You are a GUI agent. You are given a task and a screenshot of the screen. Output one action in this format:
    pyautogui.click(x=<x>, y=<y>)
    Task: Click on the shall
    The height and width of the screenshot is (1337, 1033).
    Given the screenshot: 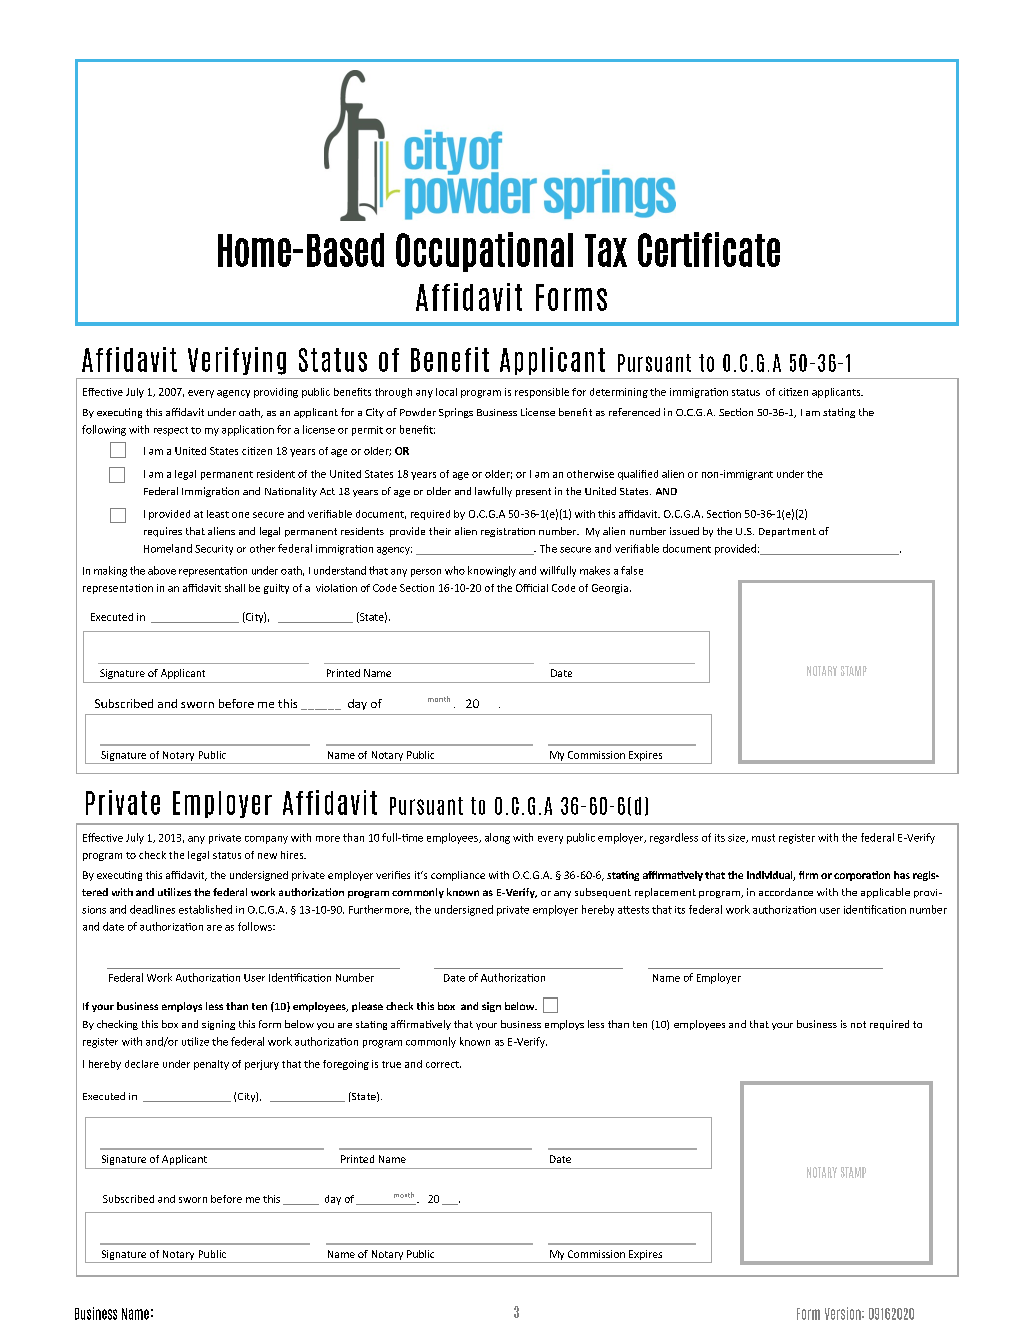 What is the action you would take?
    pyautogui.click(x=235, y=588)
